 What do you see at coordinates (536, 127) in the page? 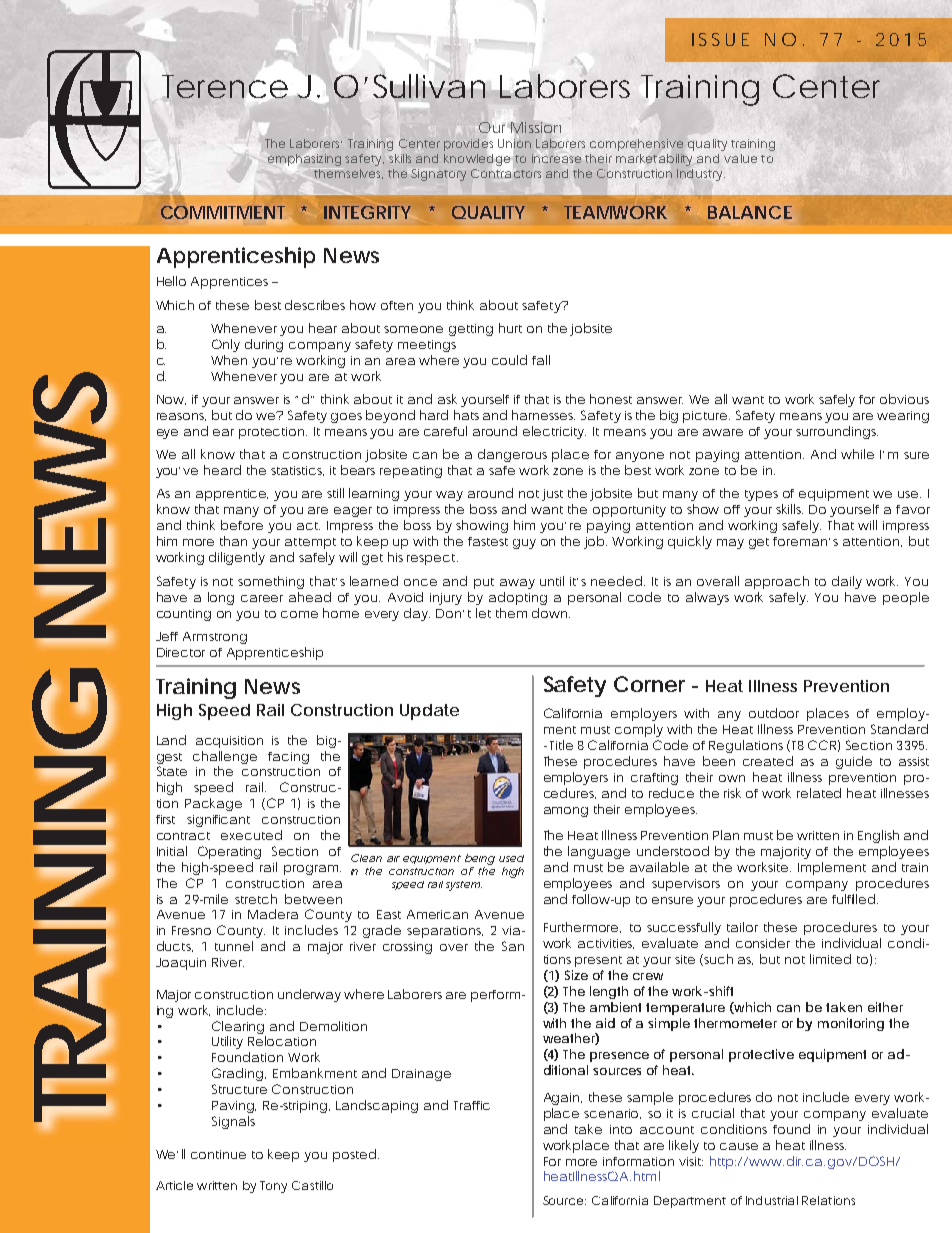
I see `Mission` at bounding box center [536, 127].
